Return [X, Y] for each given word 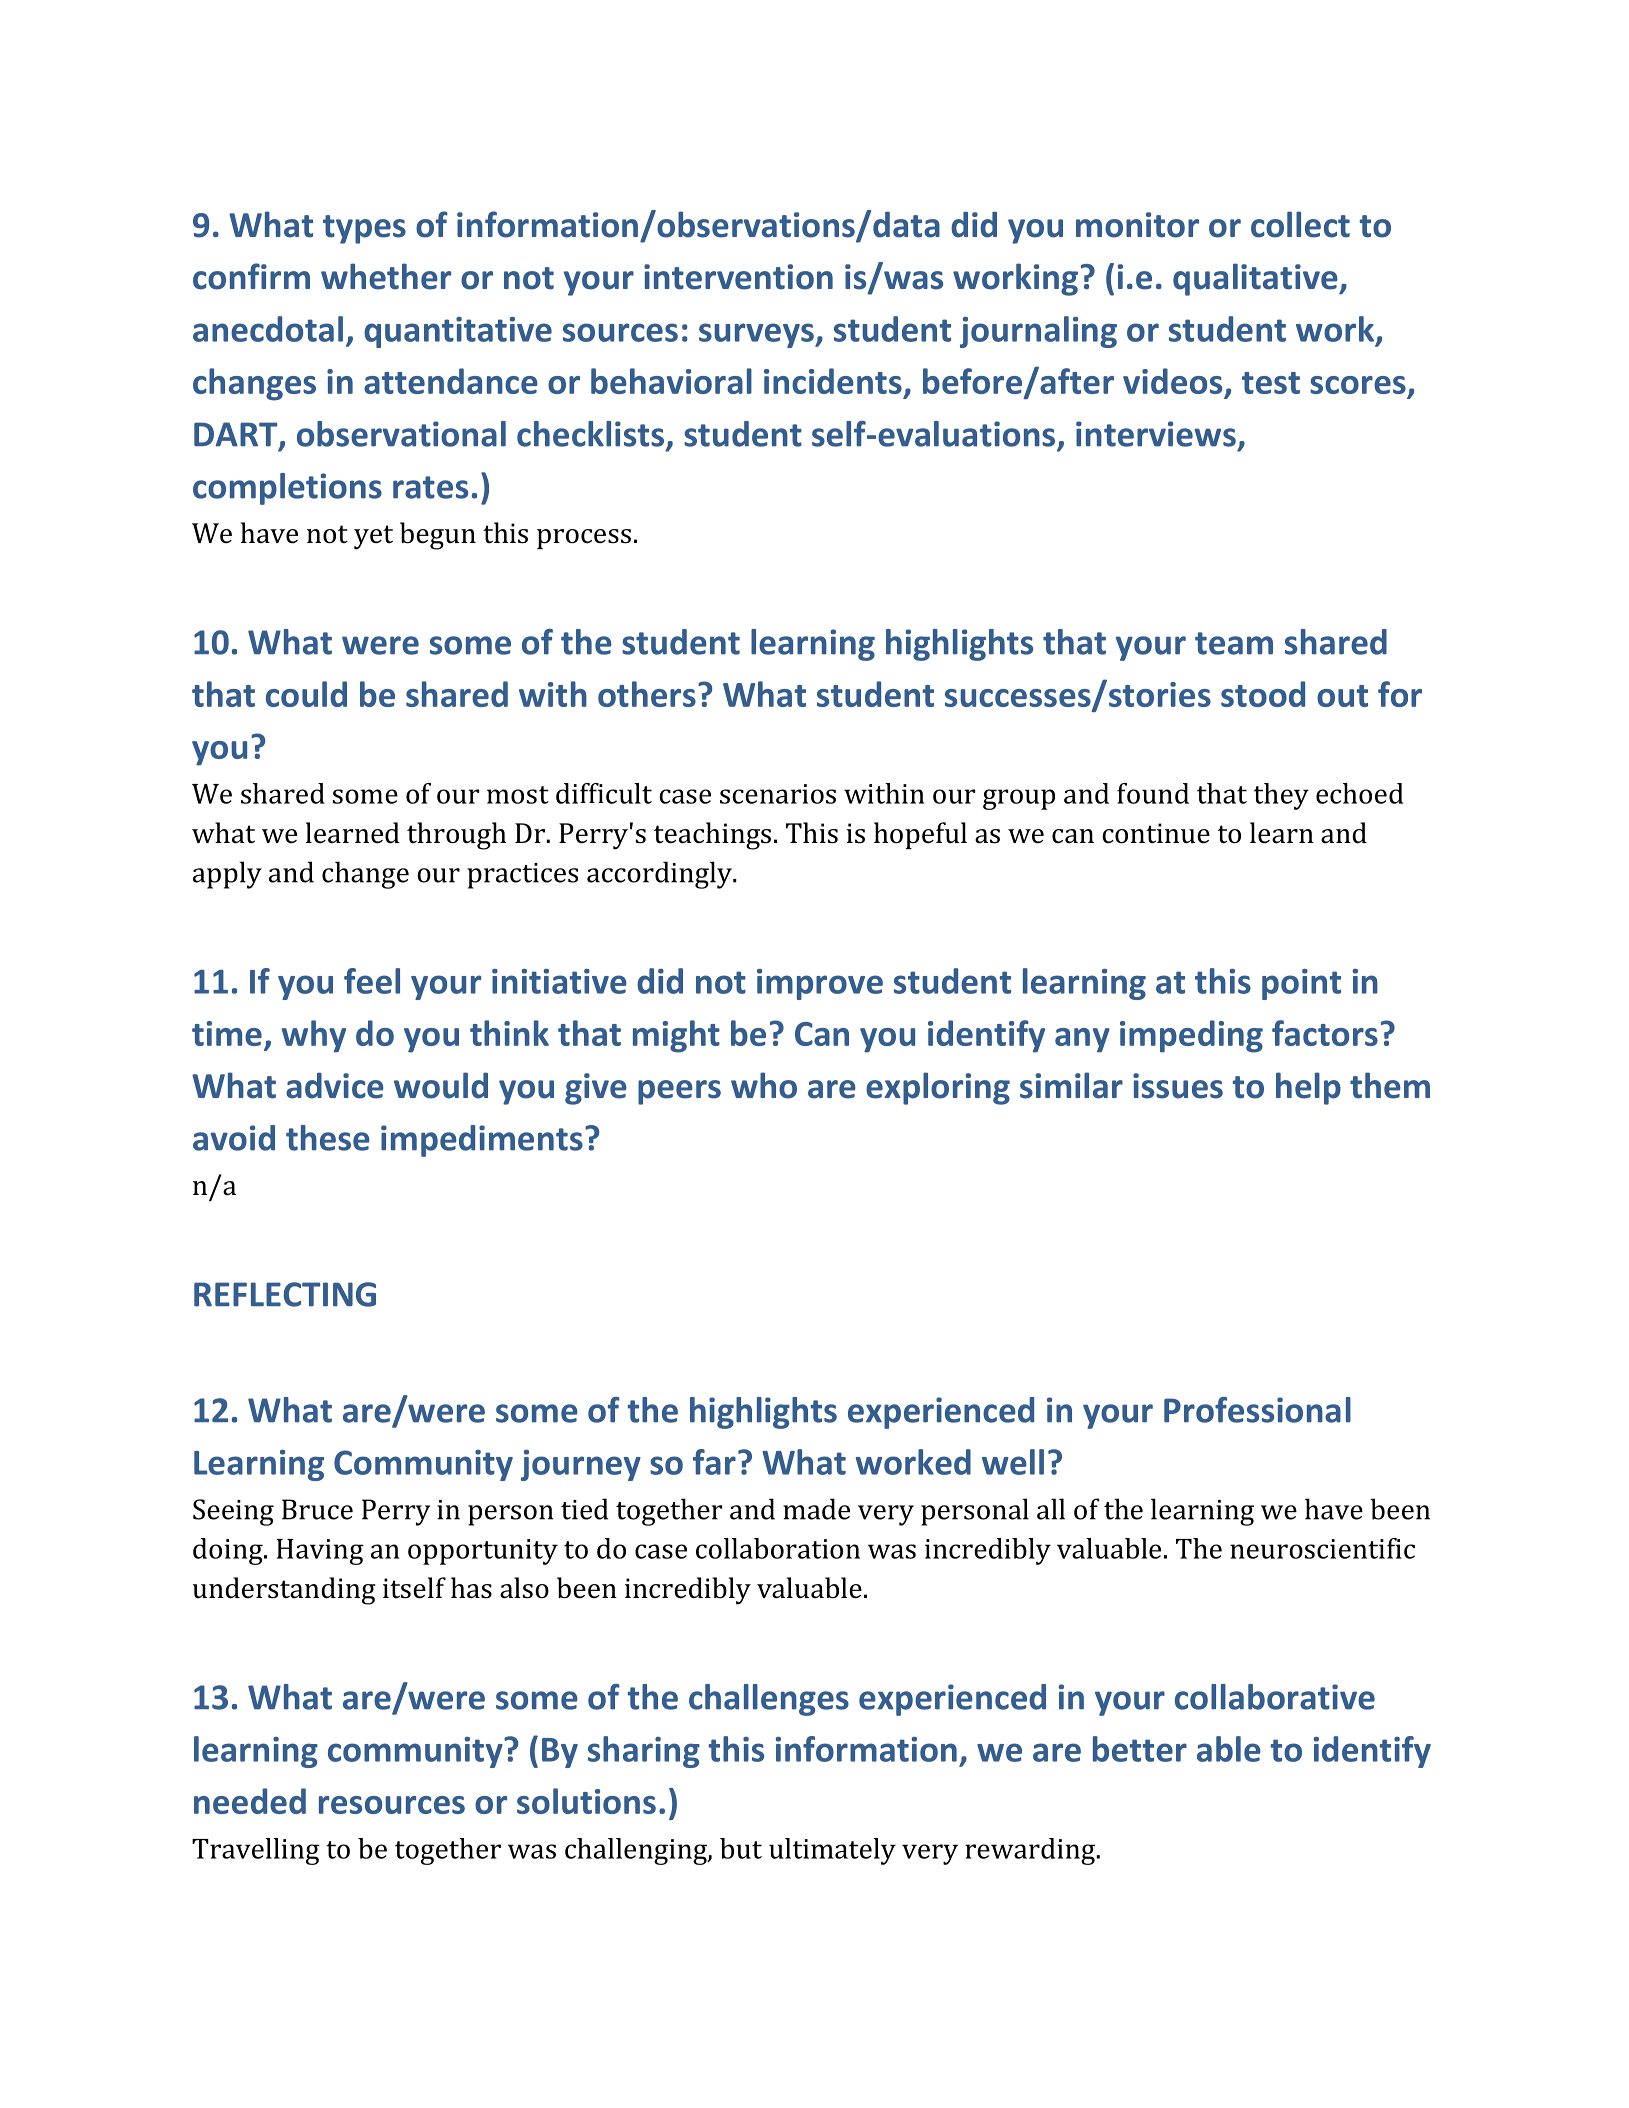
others [647, 694]
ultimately [832, 1851]
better [1140, 1749]
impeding [1191, 1036]
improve [820, 984]
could [306, 694]
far [714, 1462]
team [1234, 643]
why [314, 1036]
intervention [738, 277]
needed [250, 1801]
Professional [1257, 1410]
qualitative [1256, 279]
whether [386, 276]
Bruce [317, 1509]
